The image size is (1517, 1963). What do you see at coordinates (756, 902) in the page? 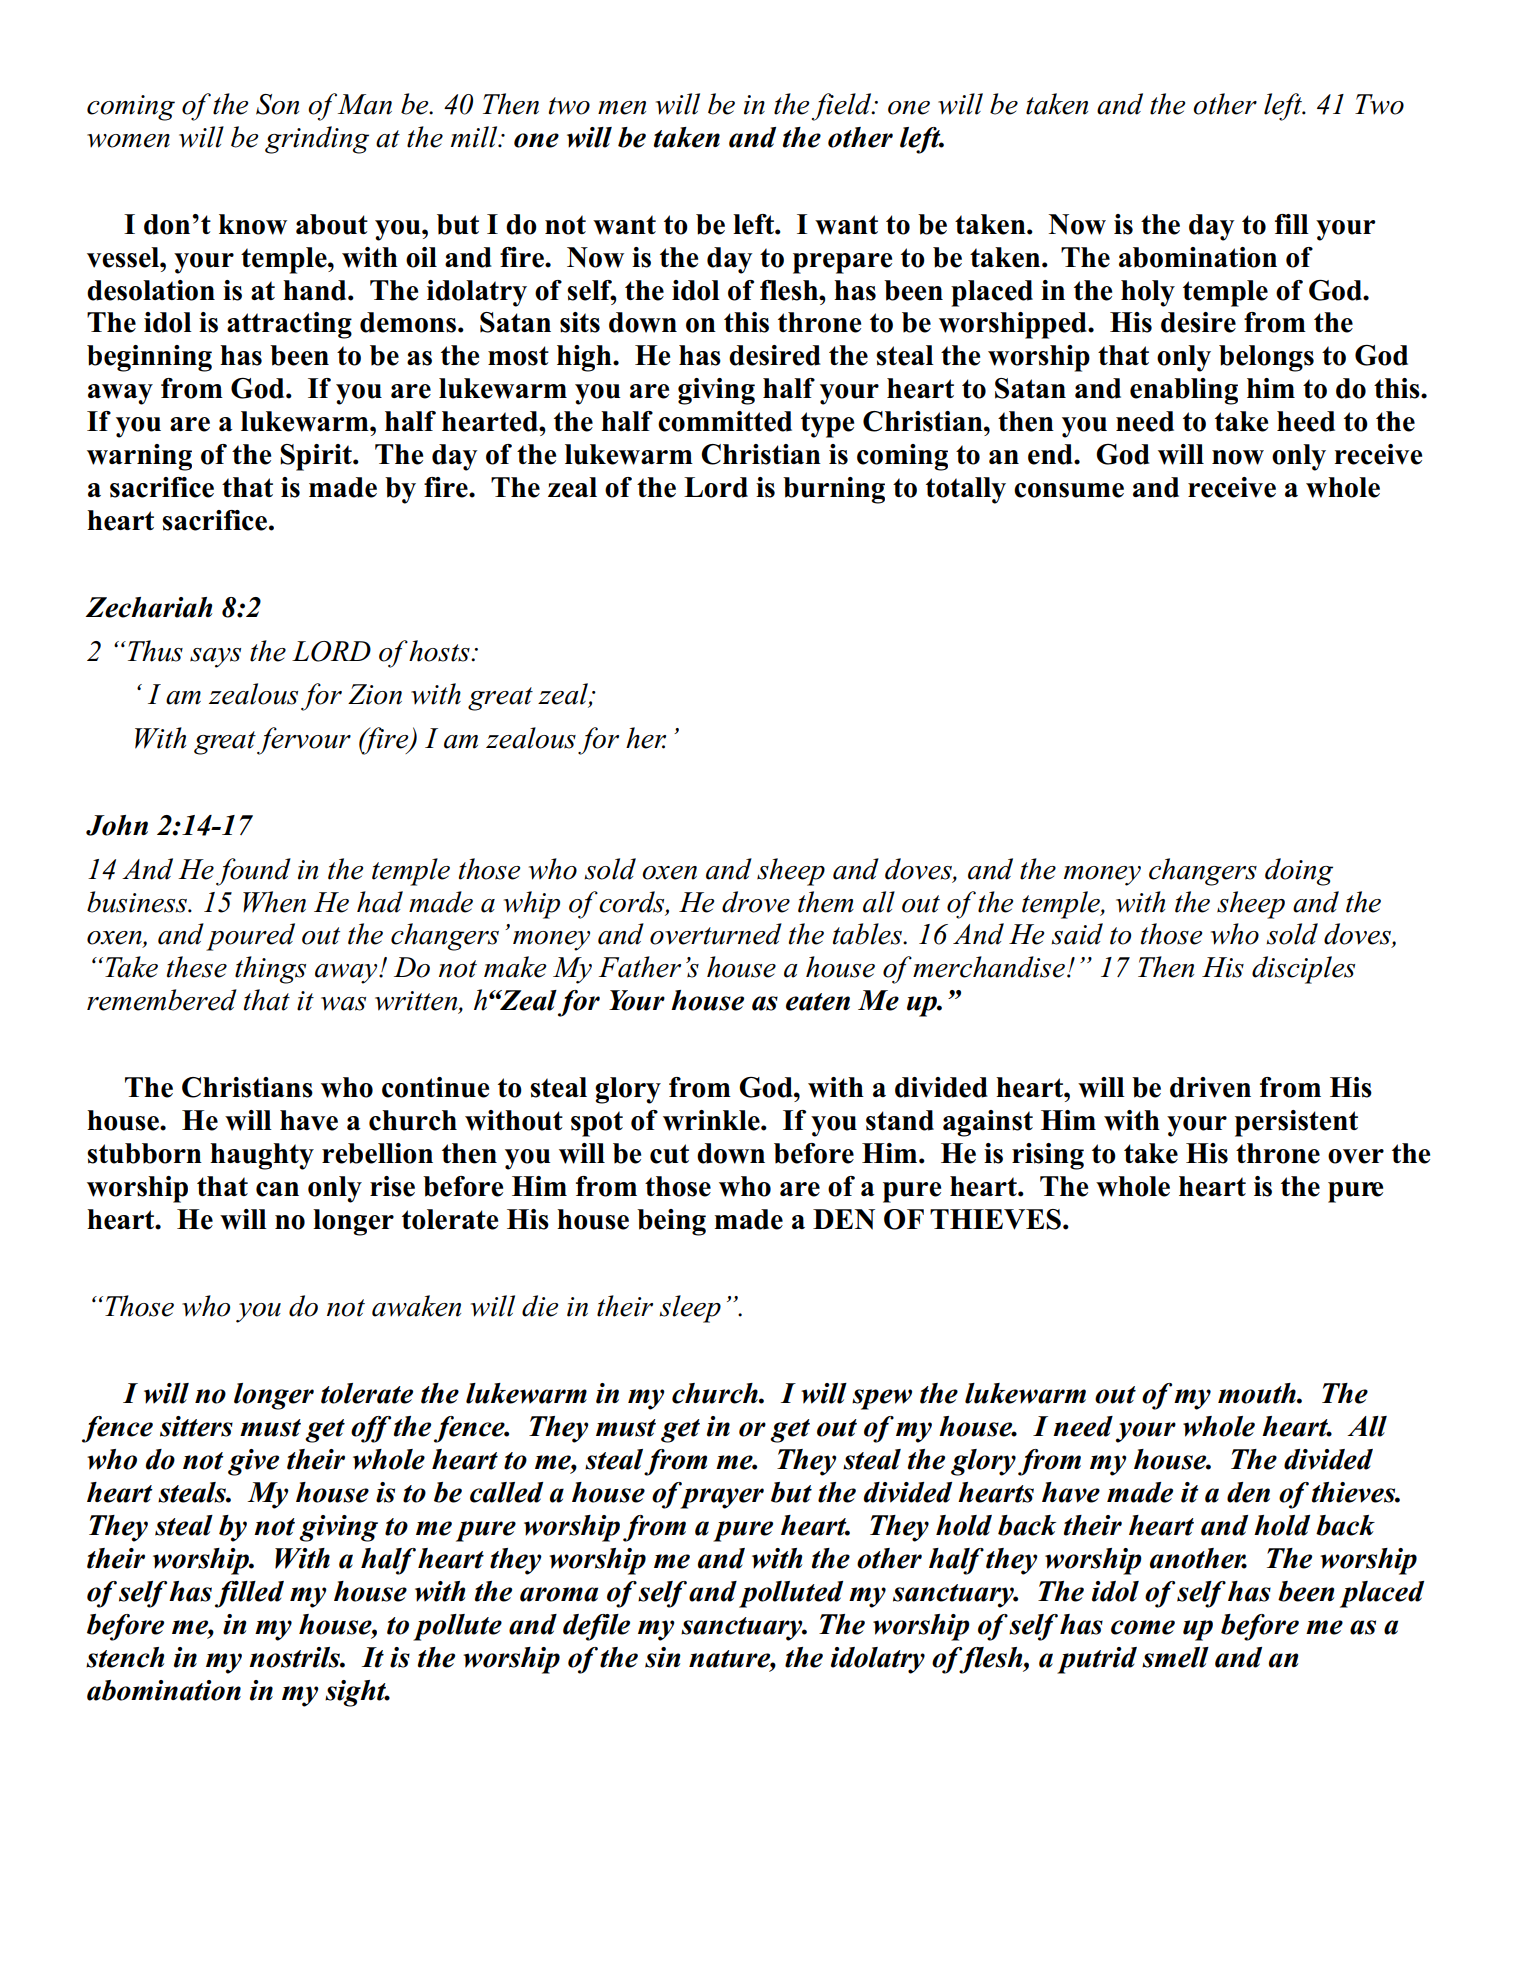
I see `drove` at bounding box center [756, 902].
